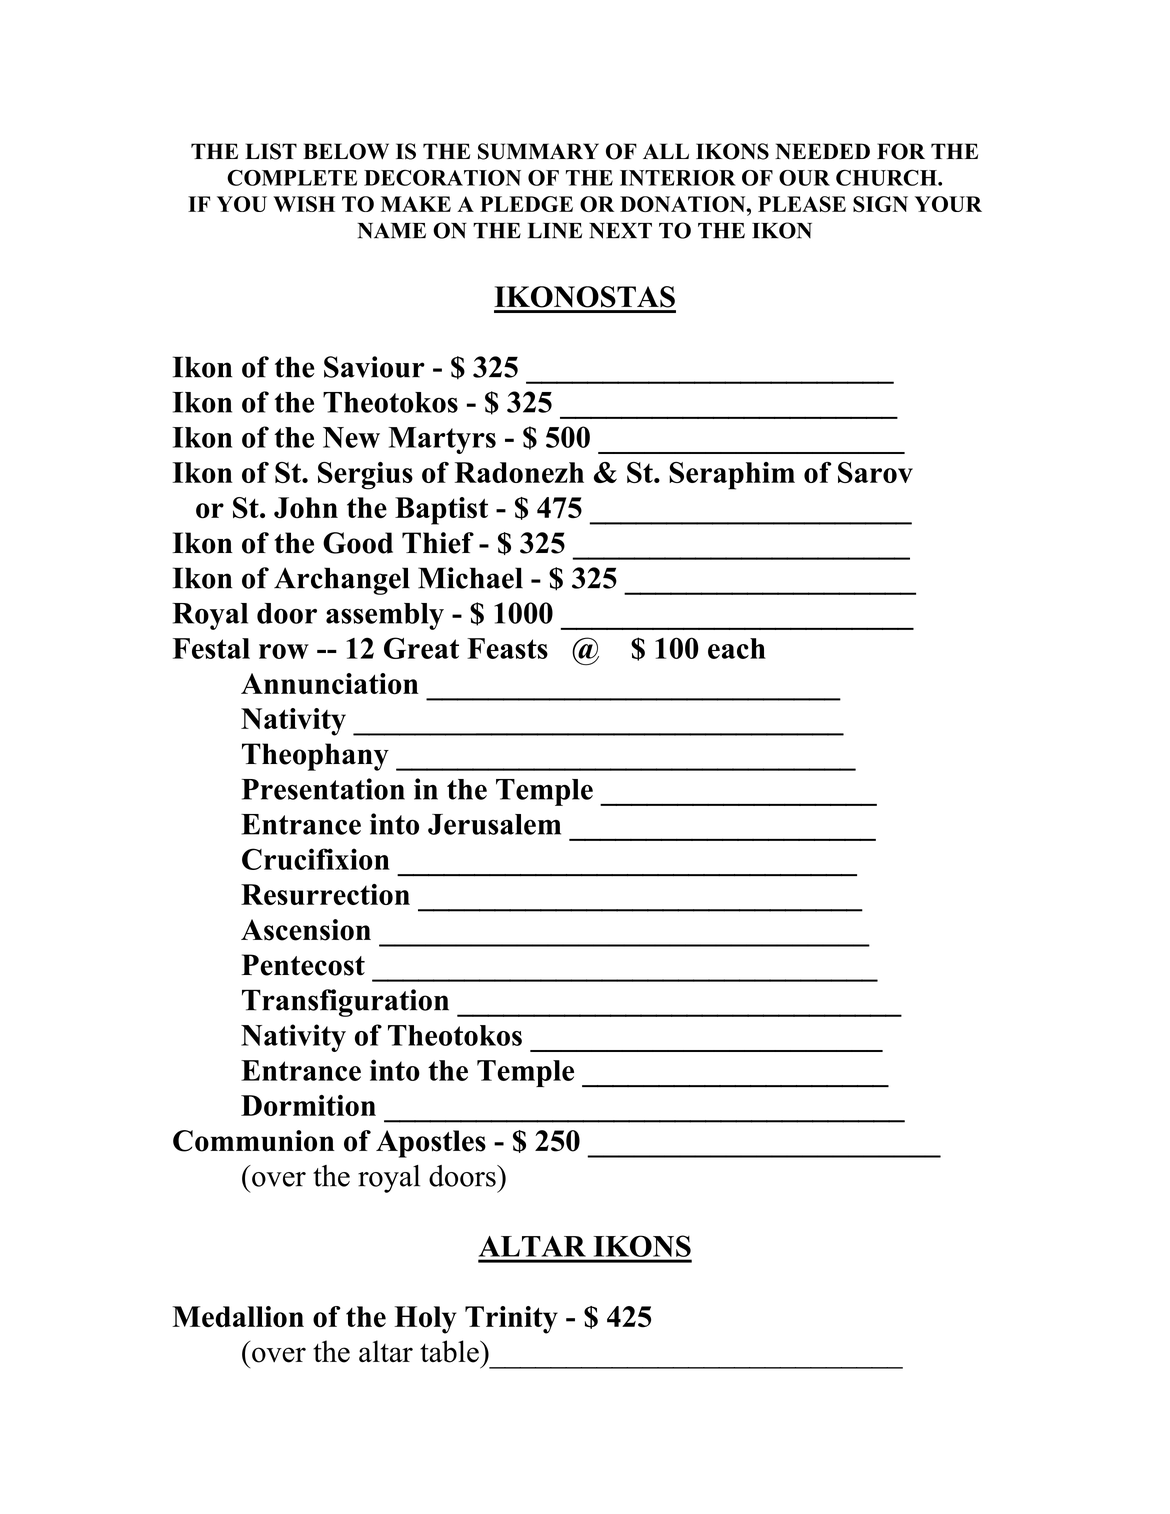 Image resolution: width=1170 pixels, height=1514 pixels. Describe the element at coordinates (351, 437) in the screenshot. I see `New` at that location.
